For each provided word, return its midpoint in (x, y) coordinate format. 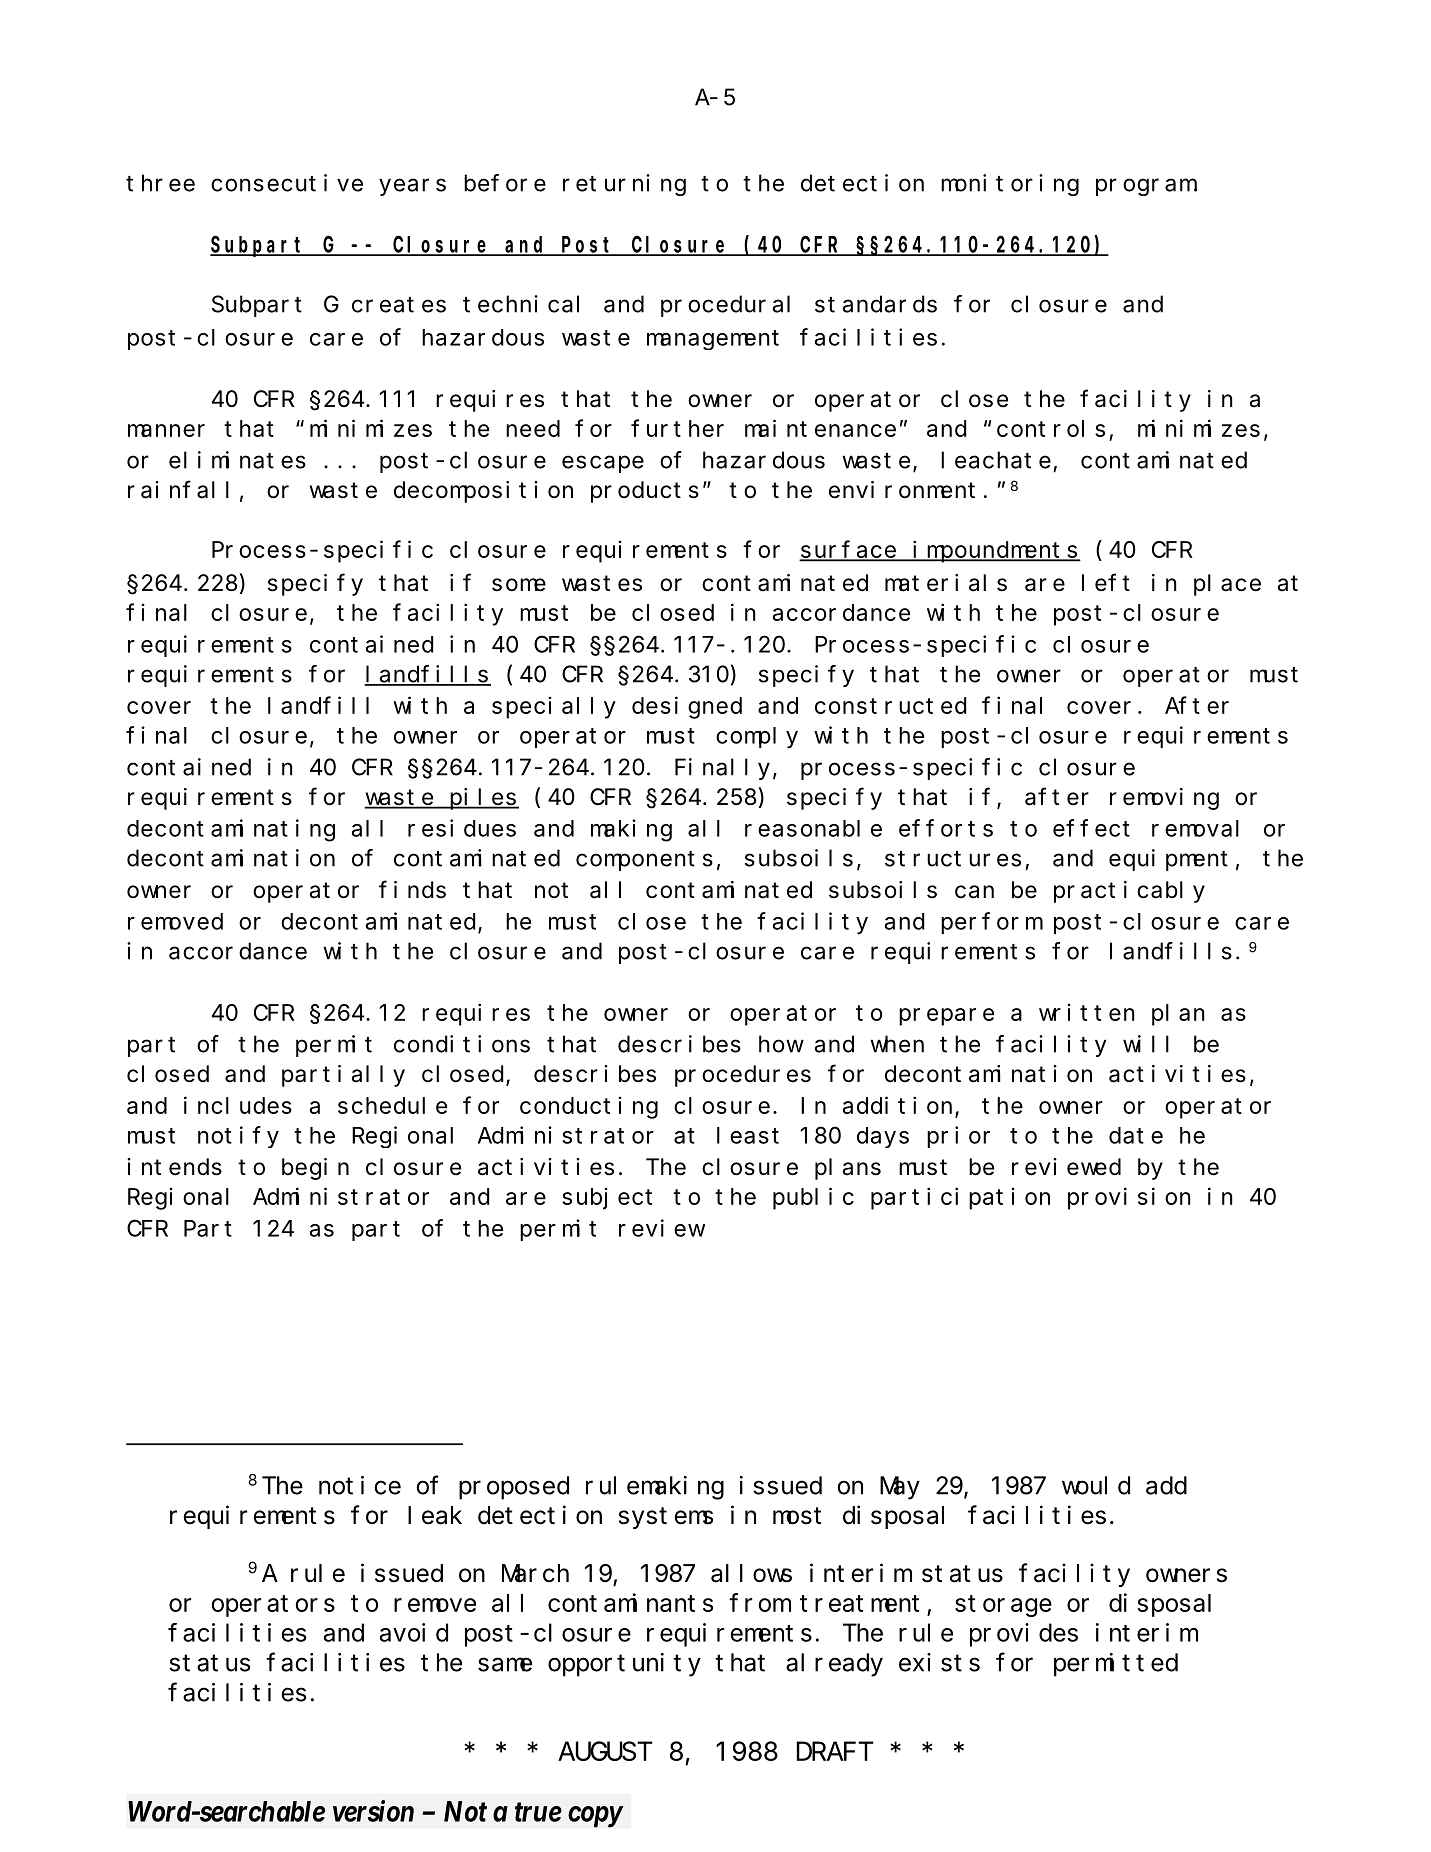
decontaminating (231, 830)
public (813, 1198)
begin (315, 1169)
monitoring (1010, 185)
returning (624, 185)
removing (1164, 799)
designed (687, 707)
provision (1129, 1198)
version (373, 1811)
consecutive (287, 183)
